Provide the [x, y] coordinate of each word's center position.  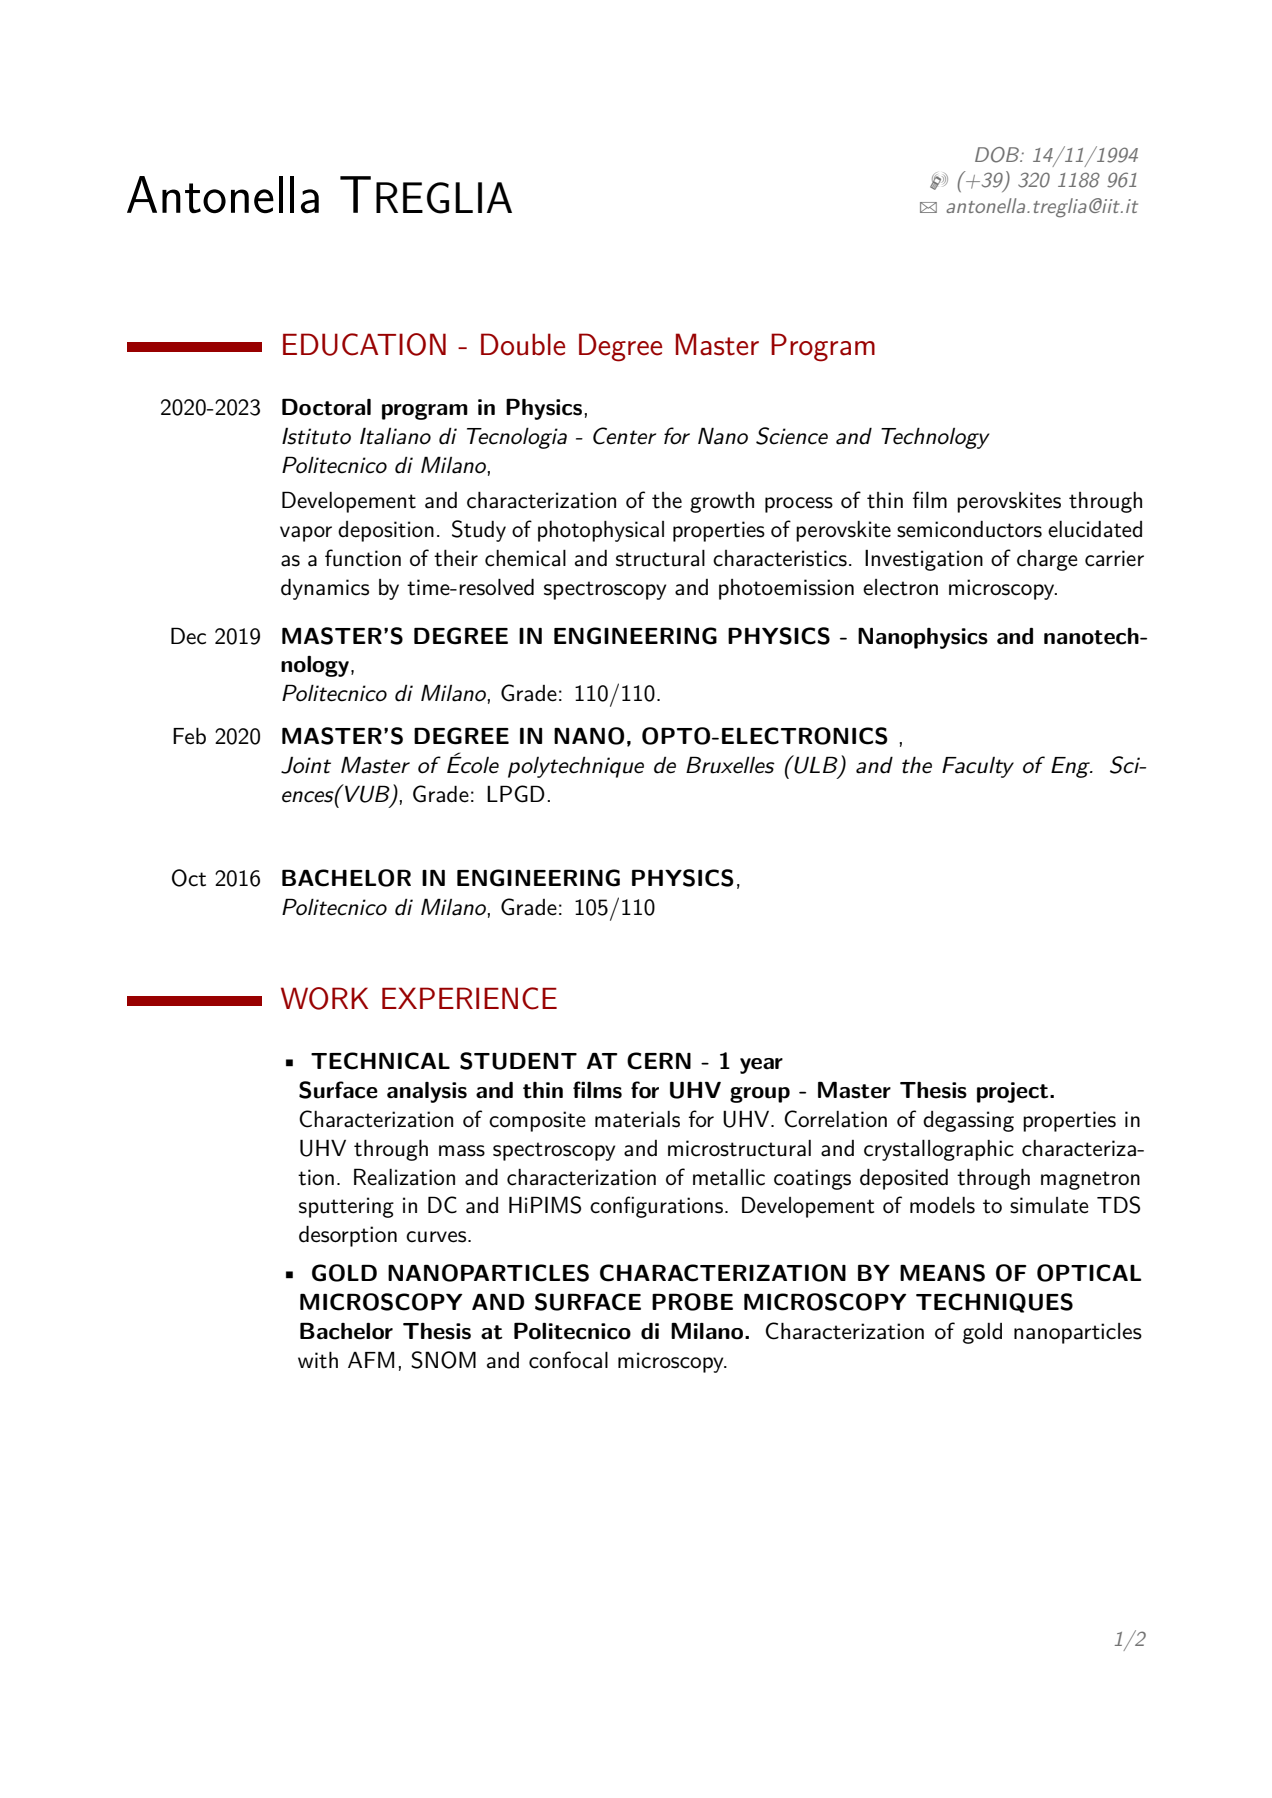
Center [624, 436]
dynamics [325, 589]
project [1014, 1092]
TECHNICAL [380, 1061]
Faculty [978, 767]
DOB [998, 155]
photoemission [786, 589]
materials [637, 1119]
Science [792, 436]
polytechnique [576, 767]
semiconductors [969, 529]
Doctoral [326, 407]
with [318, 1360]
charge [1047, 560]
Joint [306, 765]
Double [523, 344]
